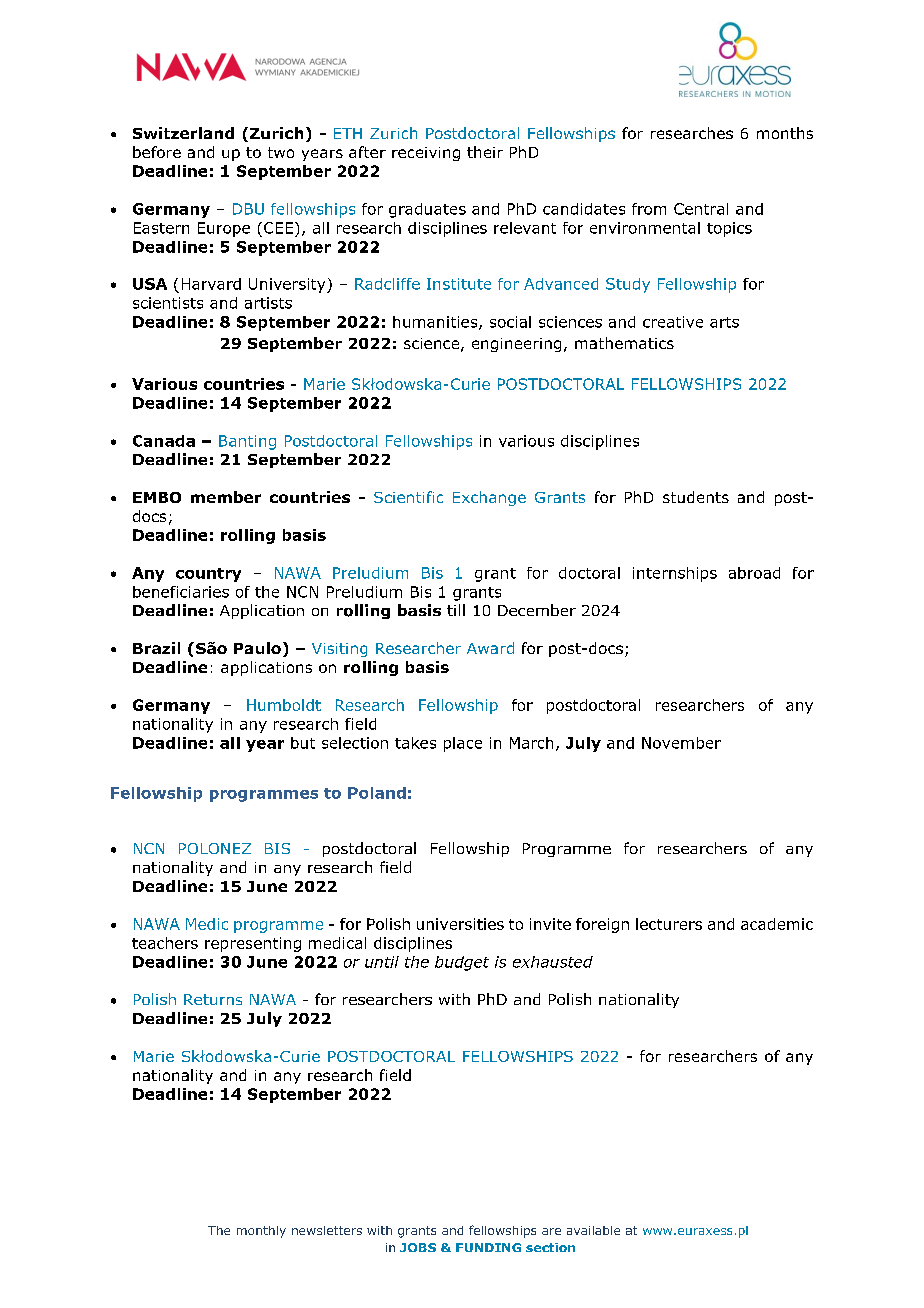 This image has width=924, height=1308. What do you see at coordinates (253, 944) in the image?
I see `representing` at bounding box center [253, 944].
